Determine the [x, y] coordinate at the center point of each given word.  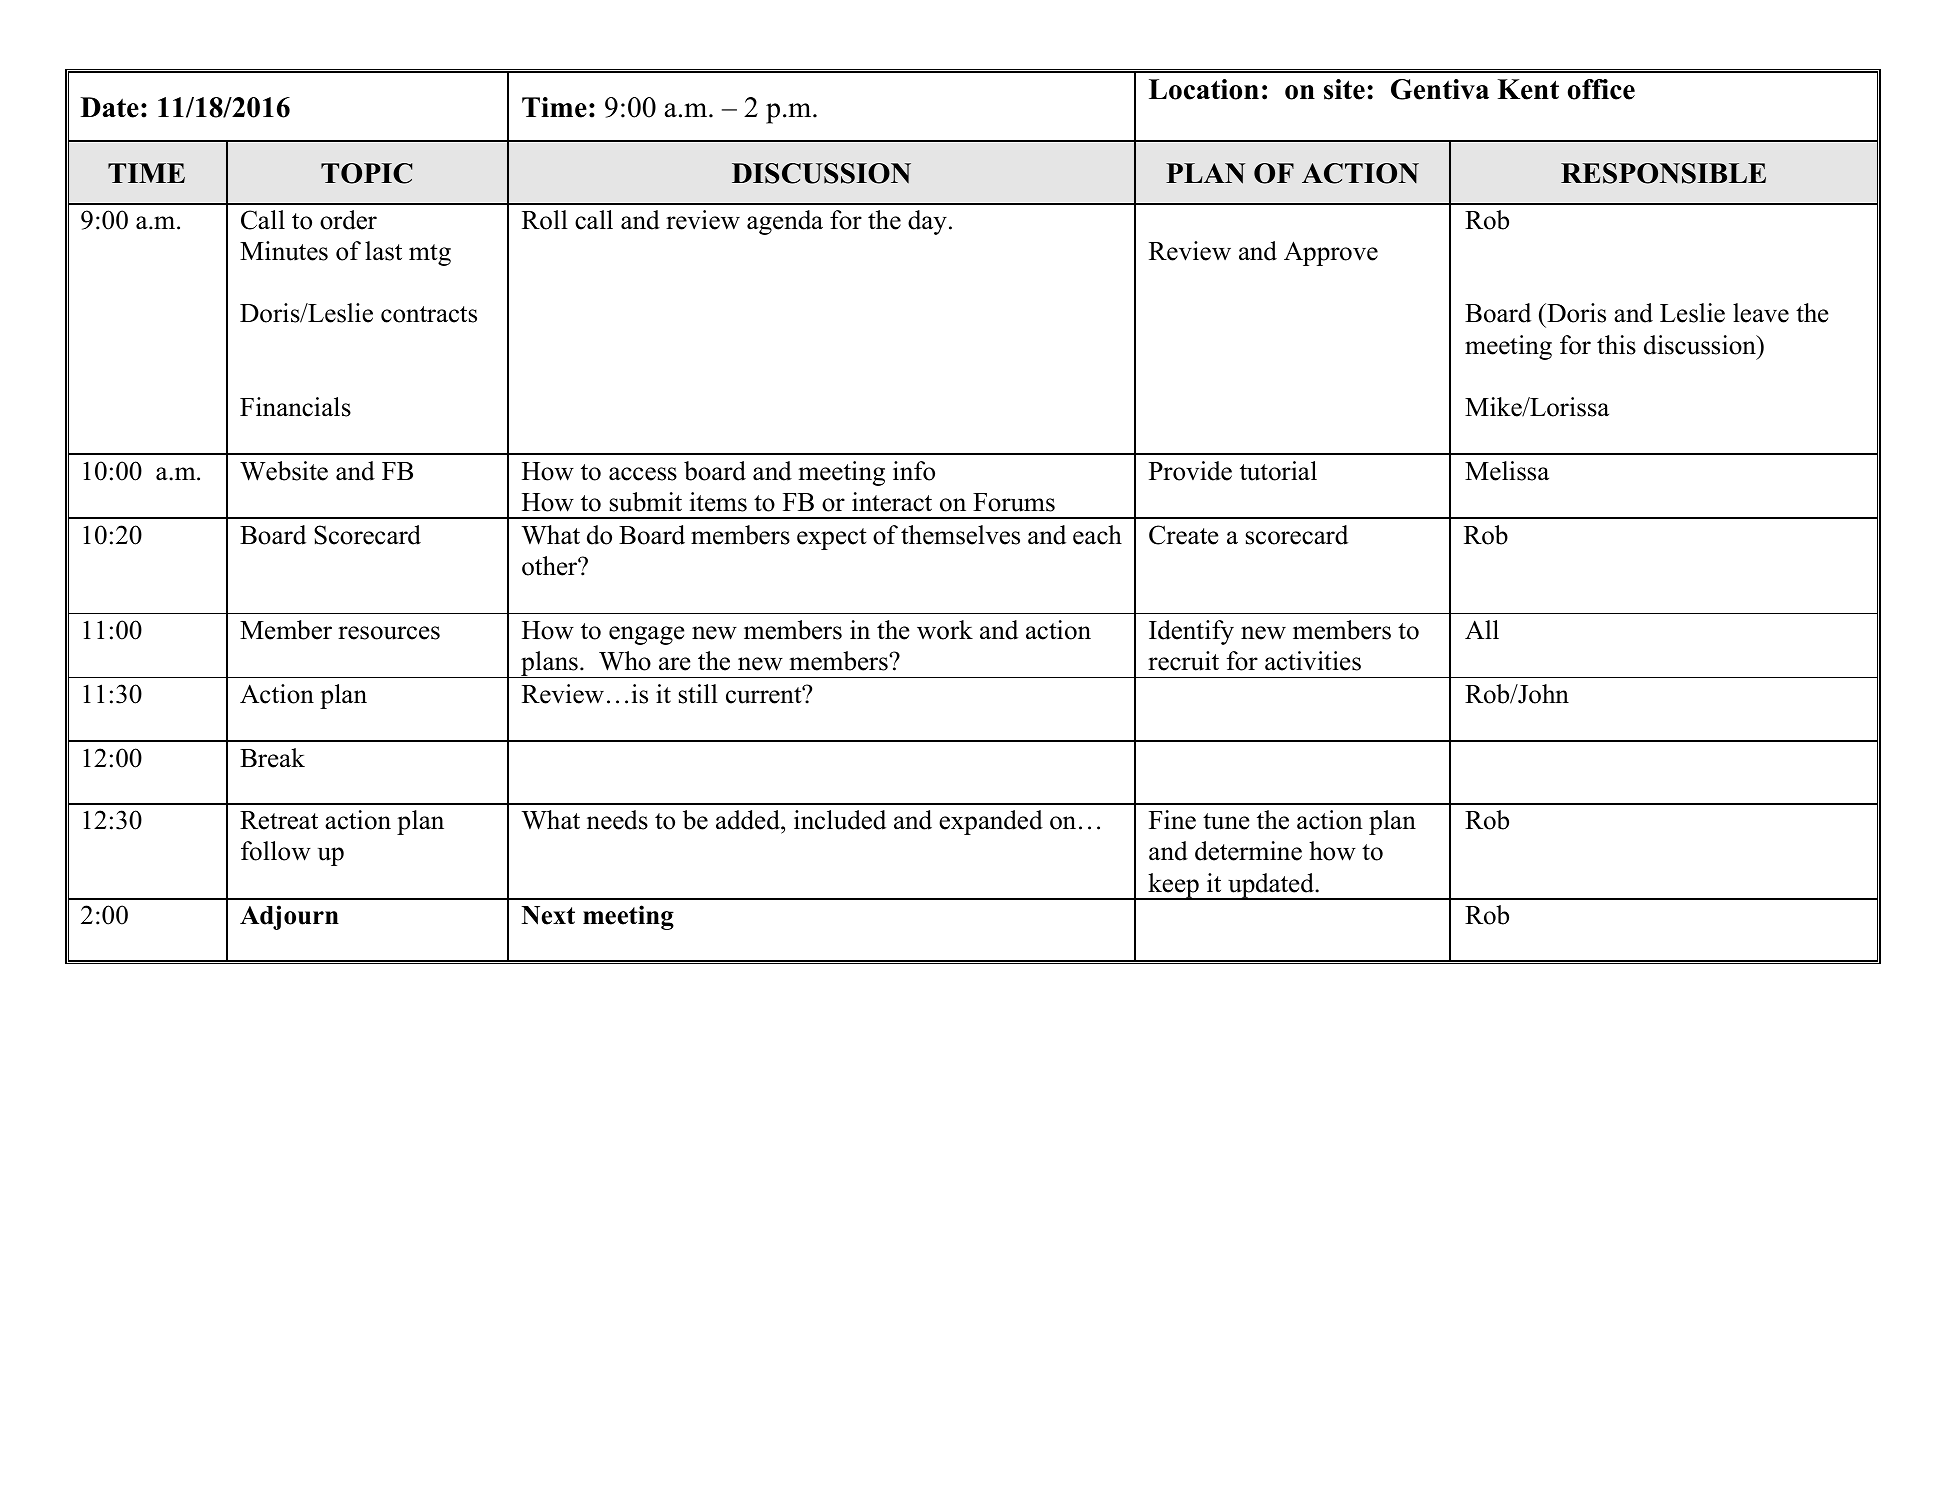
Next [548, 915]
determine [1248, 851]
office [1601, 89]
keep [1173, 886]
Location [1204, 89]
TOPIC [366, 173]
